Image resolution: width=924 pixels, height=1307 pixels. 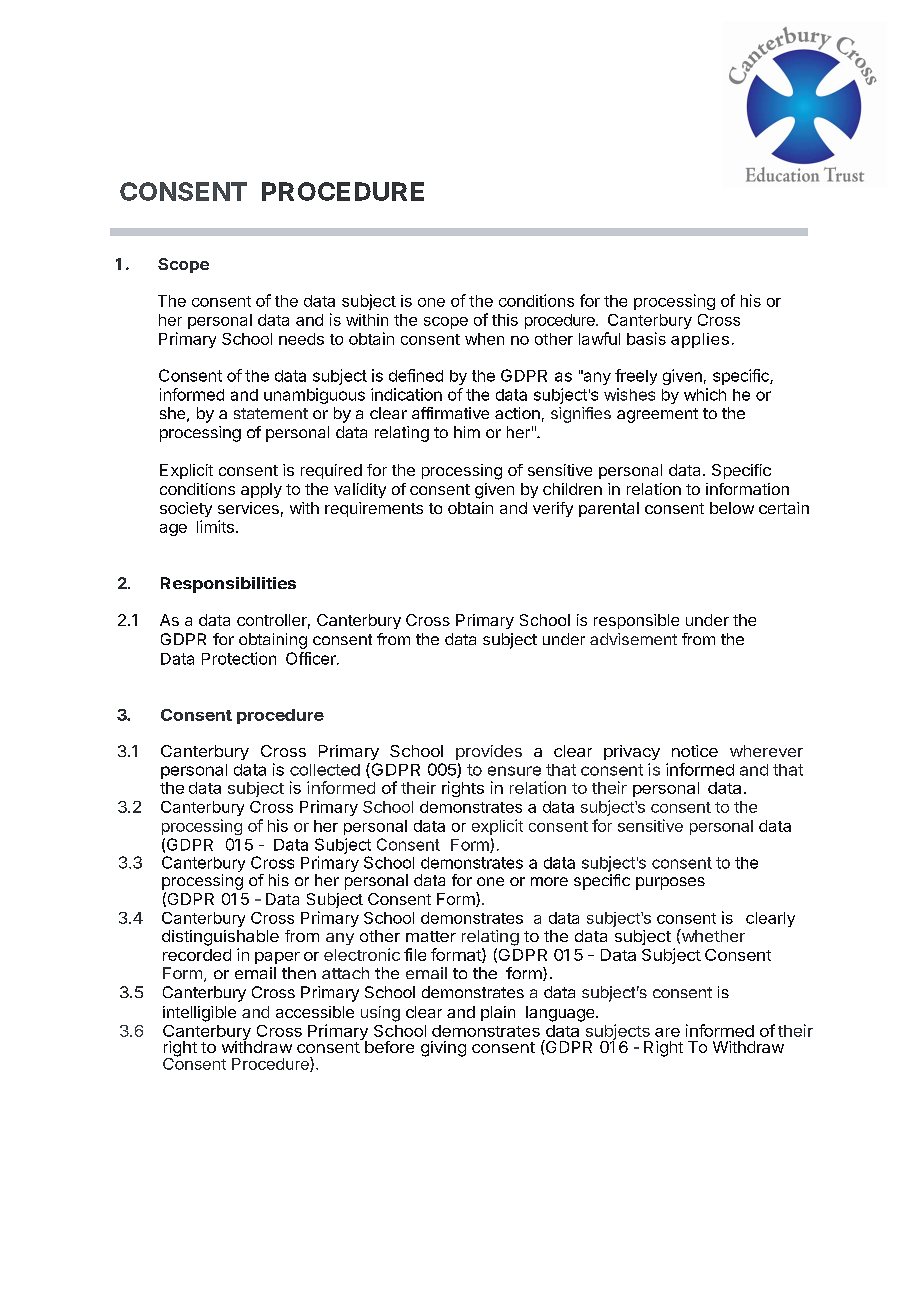 I want to click on notice, so click(x=695, y=751).
